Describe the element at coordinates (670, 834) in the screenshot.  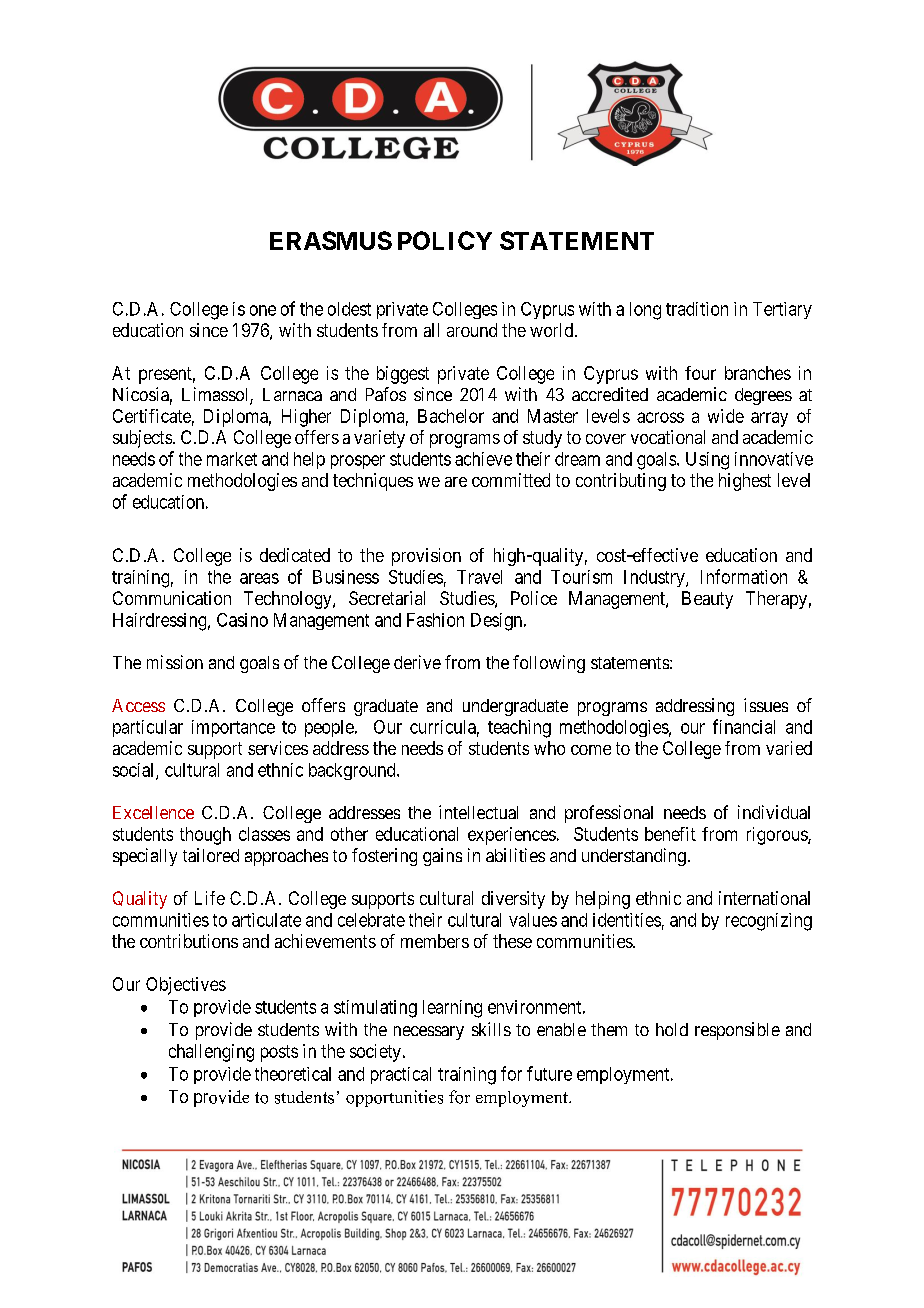
I see `benefit` at that location.
